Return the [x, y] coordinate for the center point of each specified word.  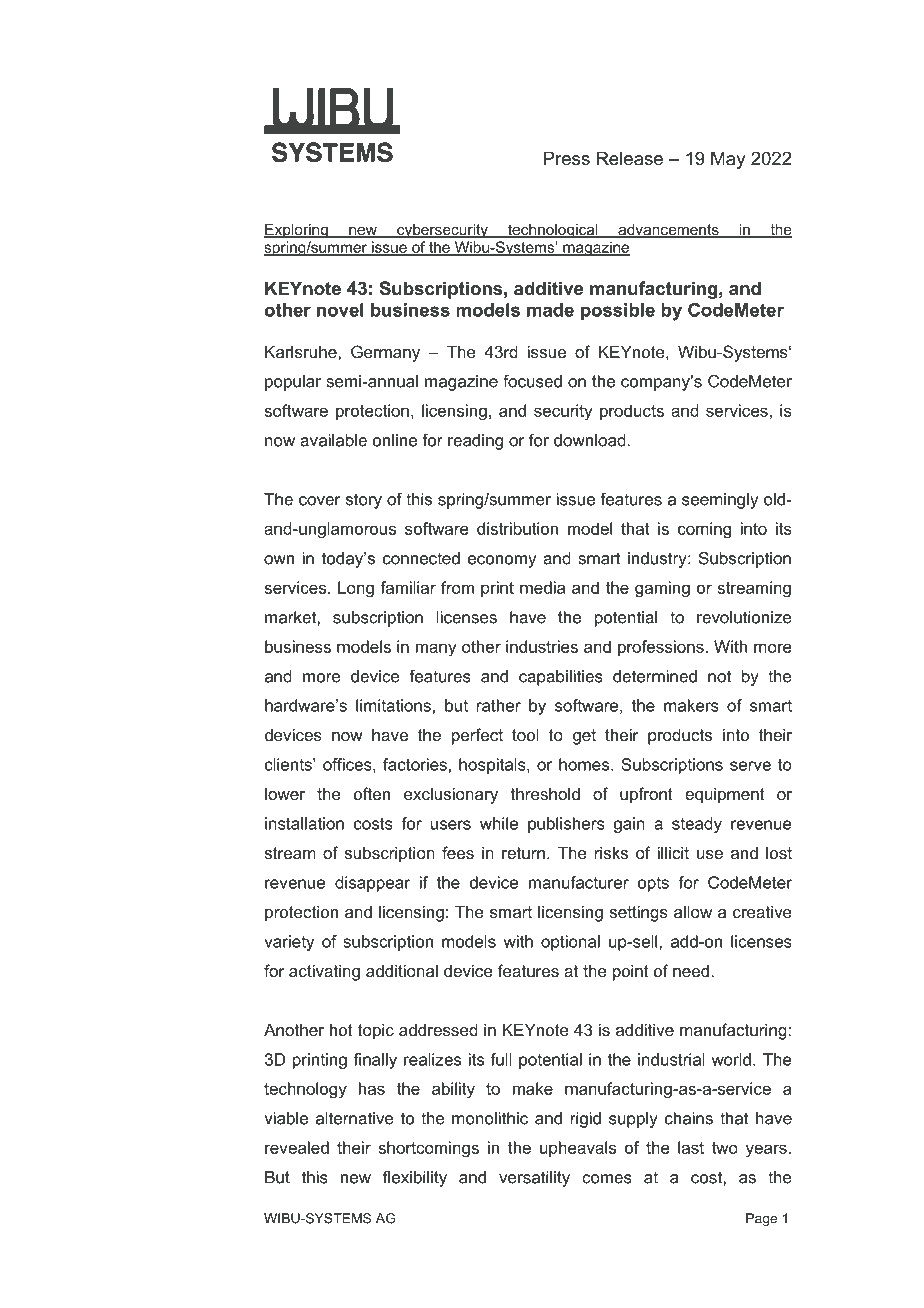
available [333, 440]
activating [324, 972]
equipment [725, 795]
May [728, 160]
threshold [545, 793]
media [542, 587]
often [372, 793]
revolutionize [744, 617]
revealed [297, 1147]
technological [553, 231]
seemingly [720, 501]
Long [356, 589]
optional [570, 943]
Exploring [297, 231]
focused [532, 381]
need [692, 970]
